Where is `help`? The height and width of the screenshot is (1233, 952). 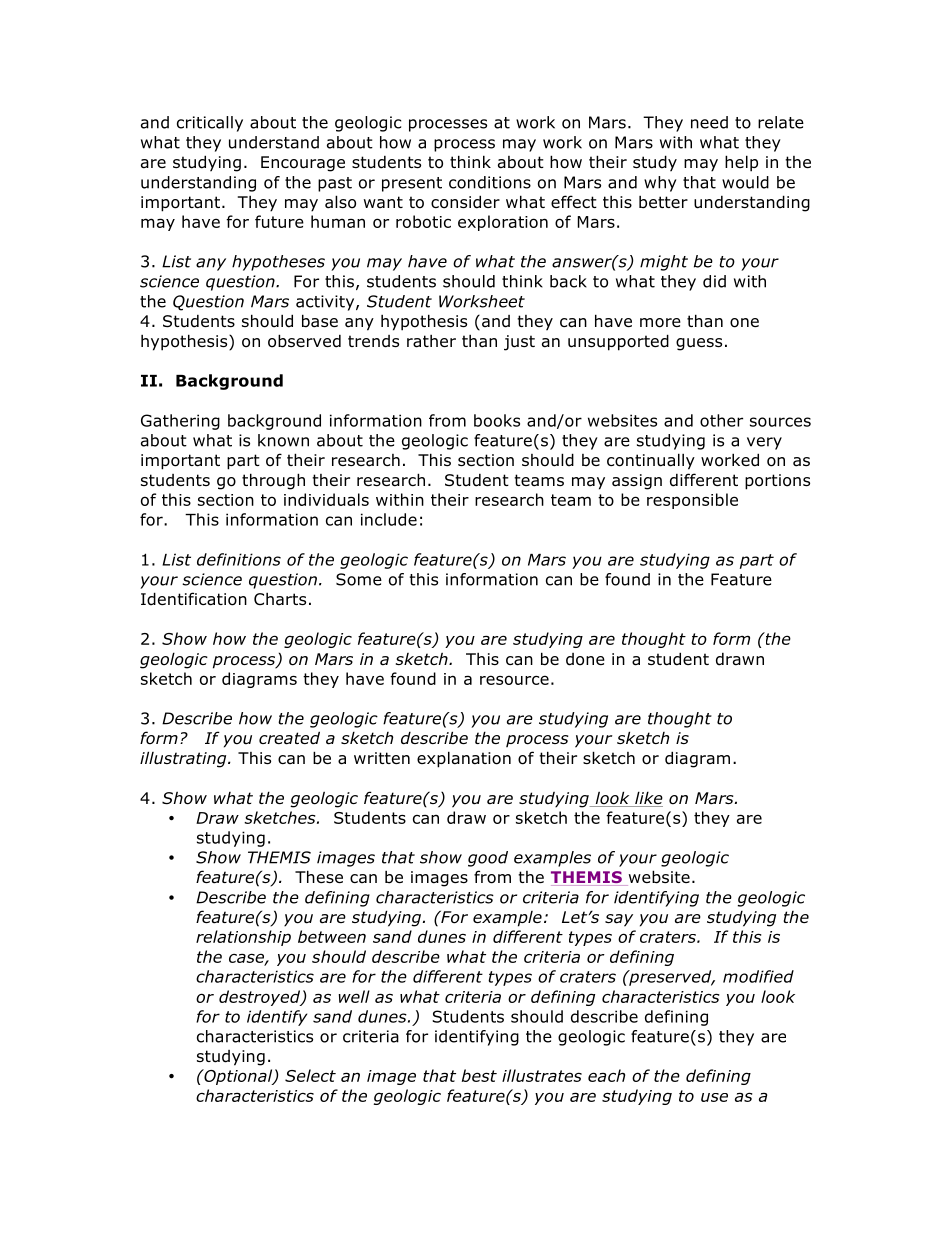 help is located at coordinates (741, 163).
